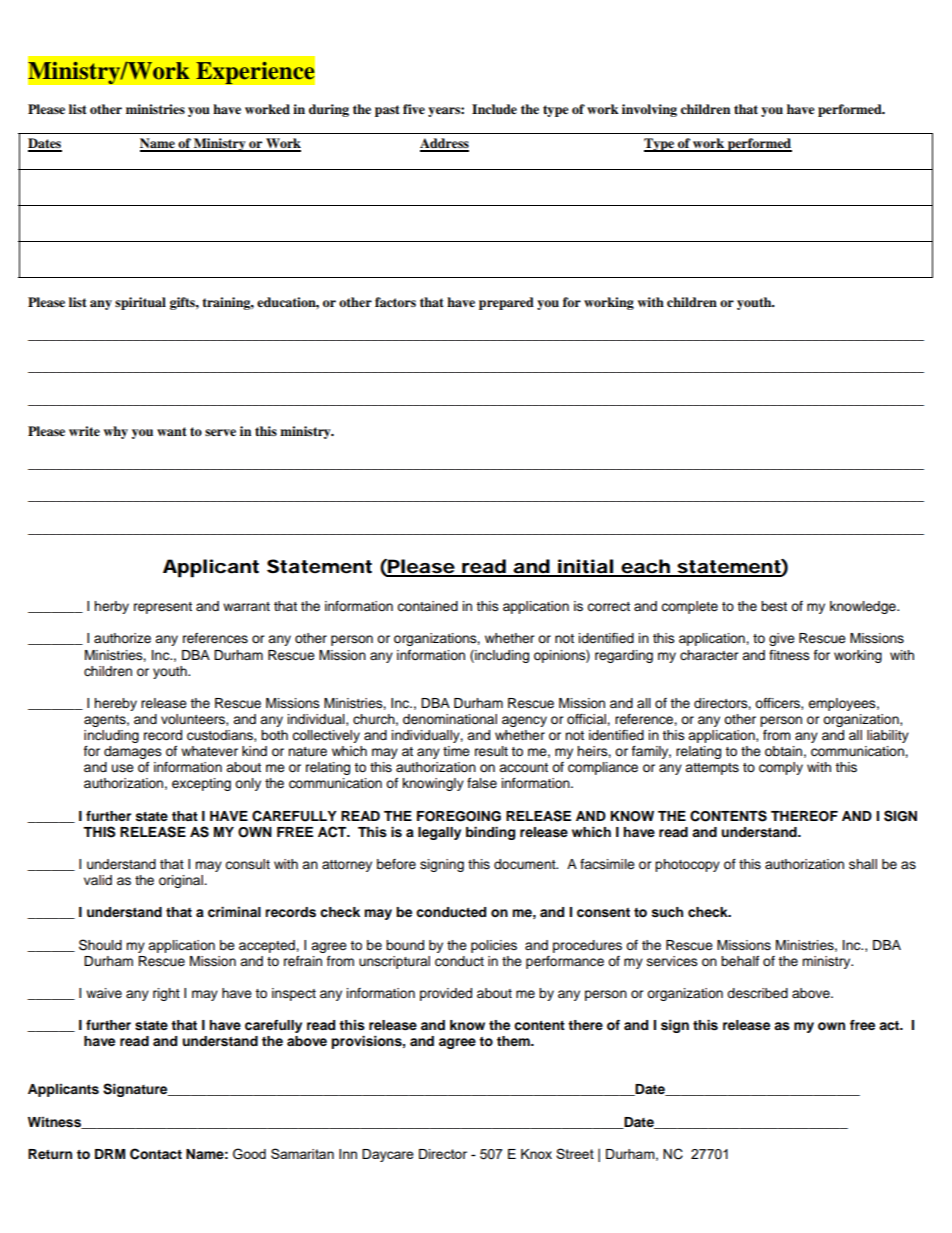  What do you see at coordinates (649, 110) in the screenshot?
I see `involving` at bounding box center [649, 110].
